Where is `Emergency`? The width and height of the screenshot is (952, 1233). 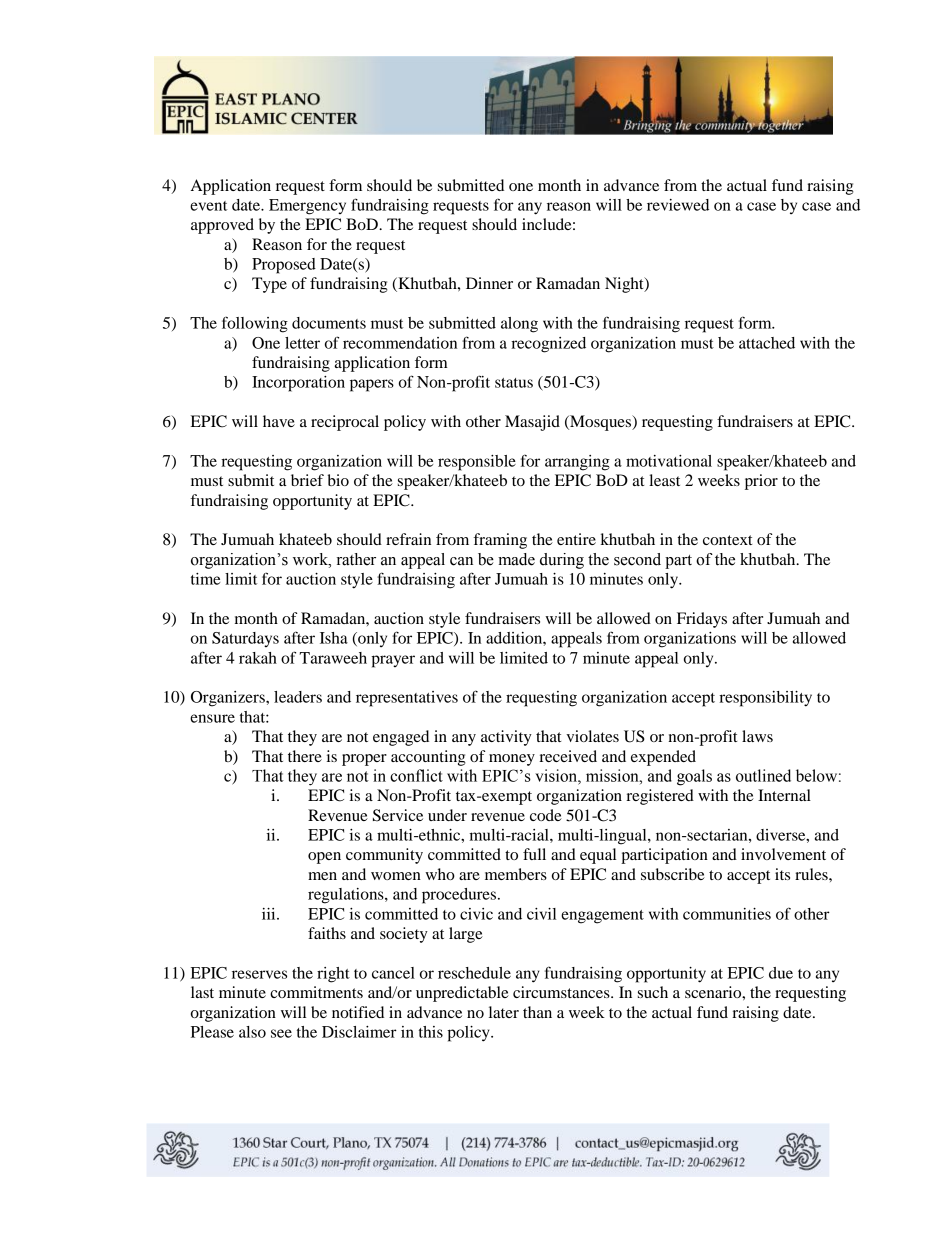 Emergency is located at coordinates (307, 207).
